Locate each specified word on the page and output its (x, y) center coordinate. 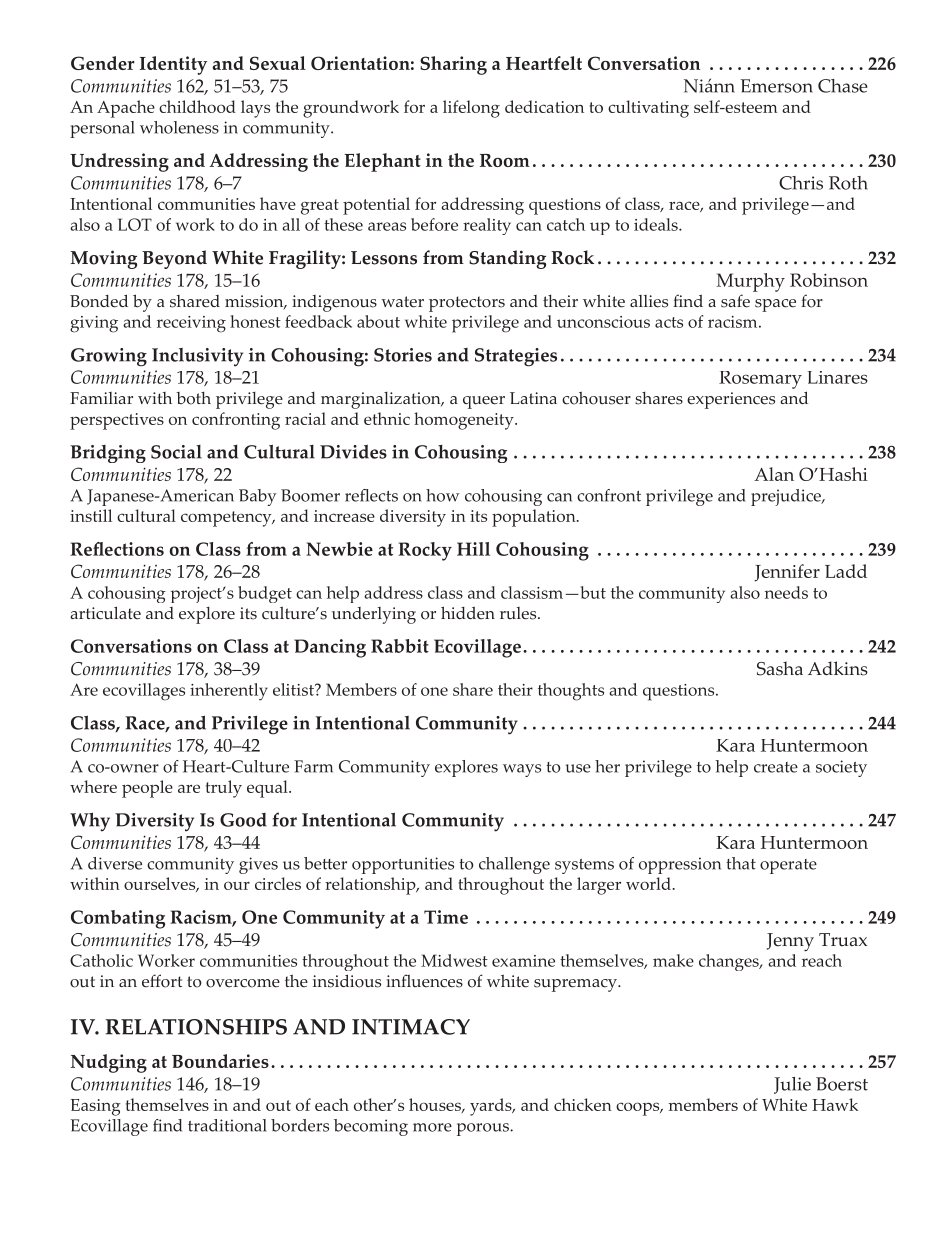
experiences (731, 400)
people (147, 789)
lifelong (471, 109)
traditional (227, 1125)
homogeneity (465, 421)
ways (522, 770)
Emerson (777, 86)
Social (176, 452)
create (776, 767)
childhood (197, 106)
